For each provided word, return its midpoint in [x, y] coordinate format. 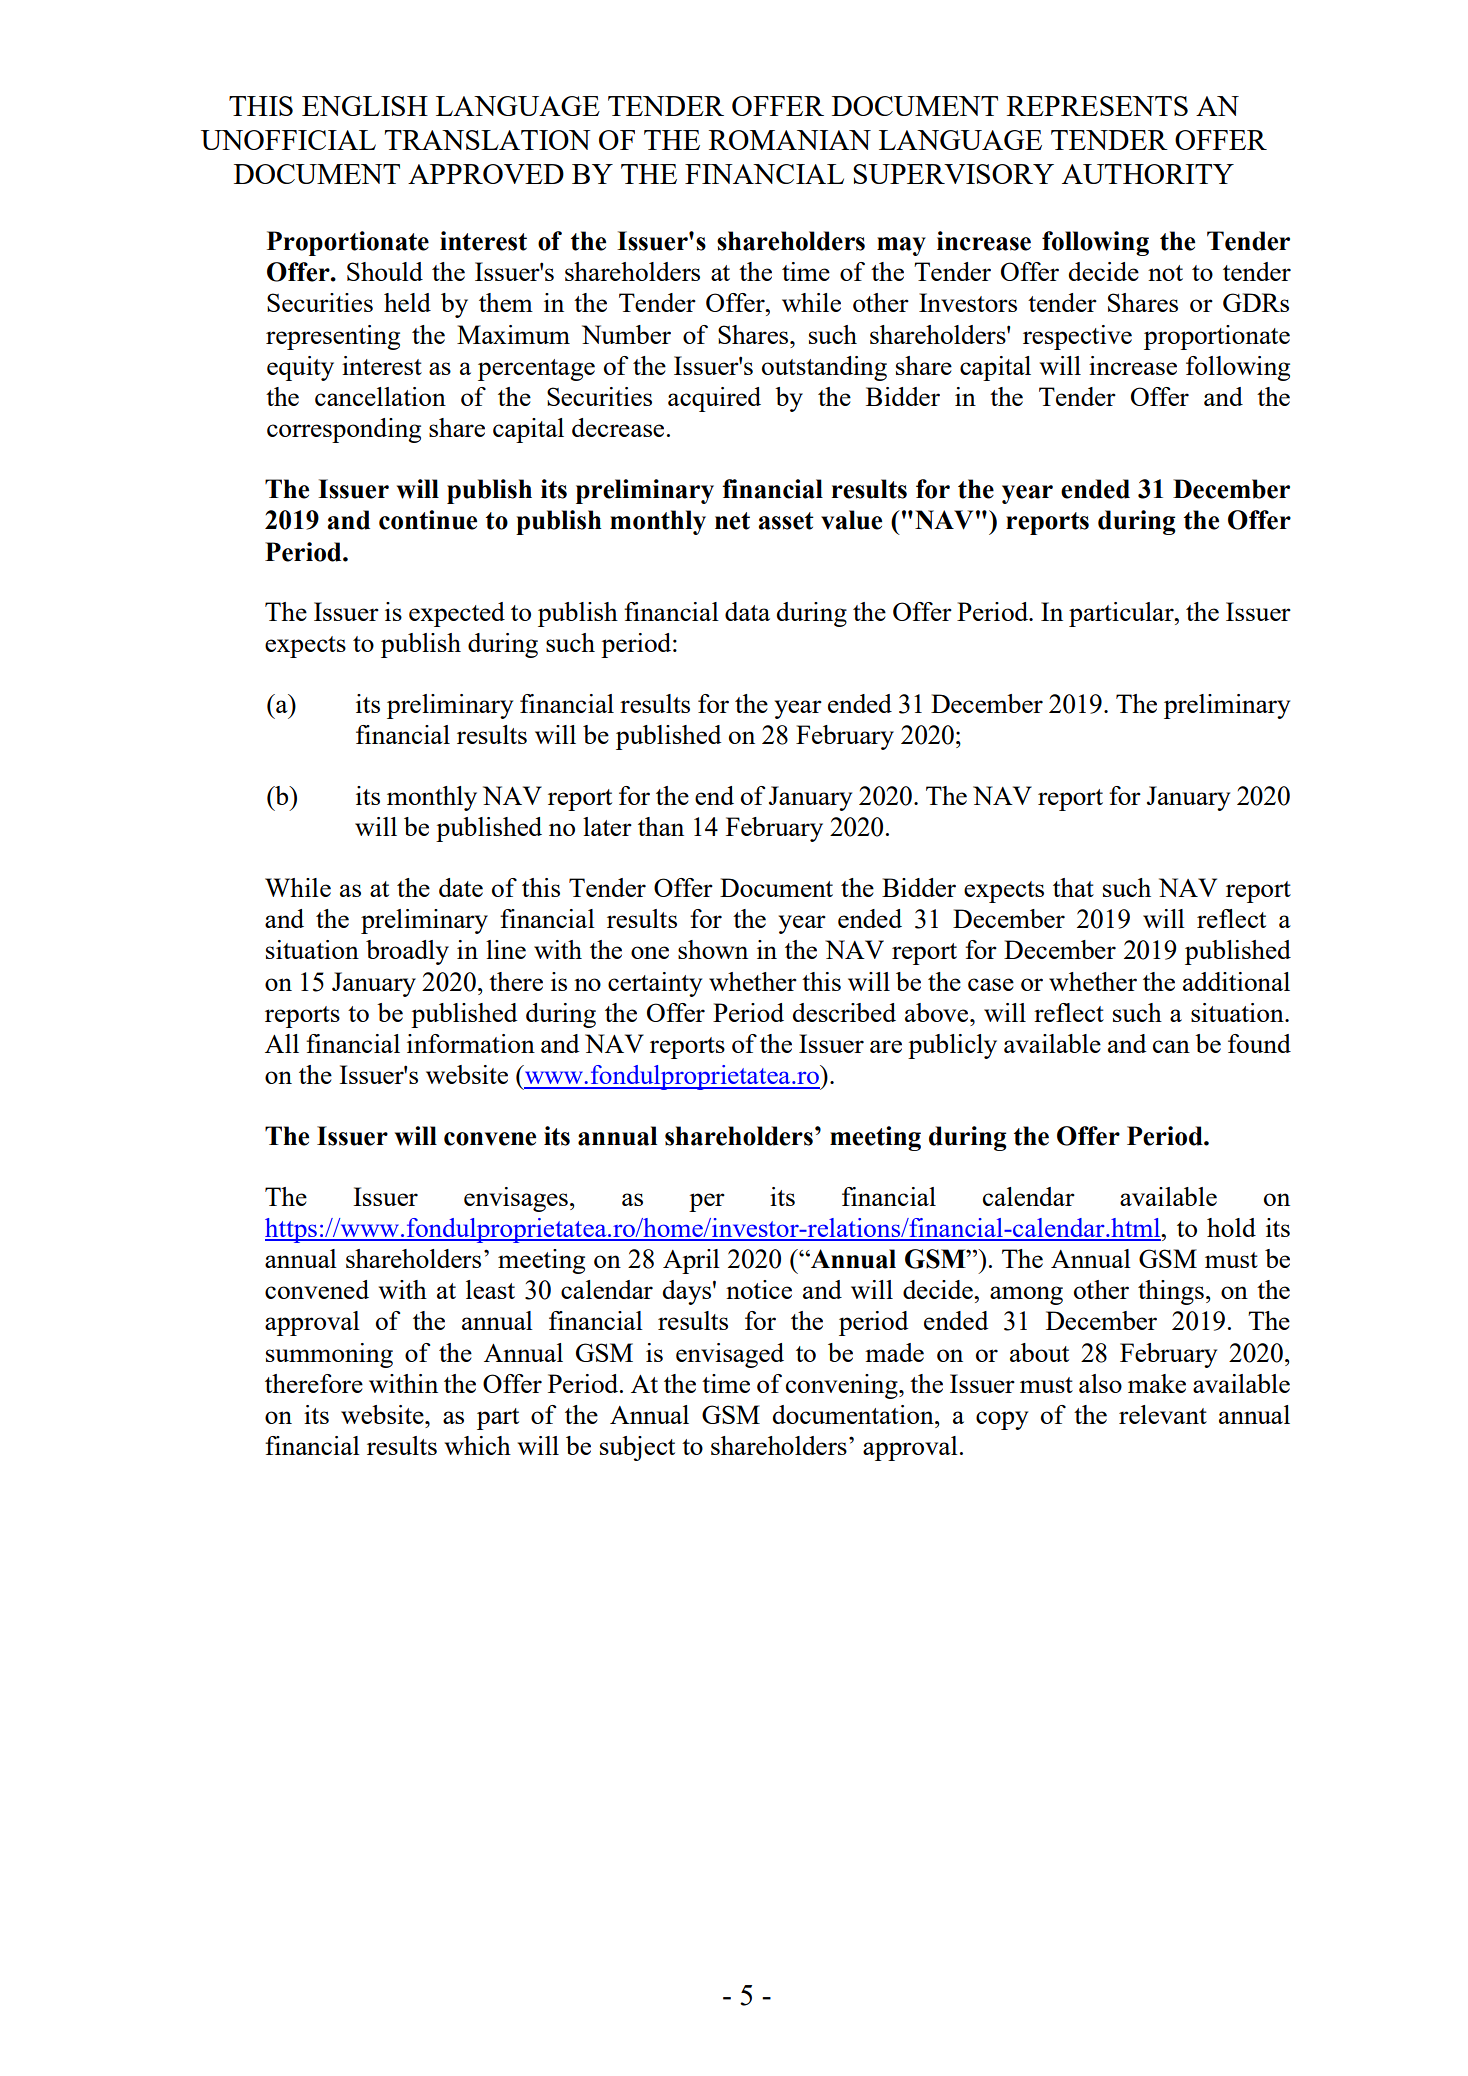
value [851, 520]
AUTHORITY [1148, 174]
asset [786, 521]
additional [1236, 981]
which [478, 1445]
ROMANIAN [790, 140]
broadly [407, 952]
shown [713, 949]
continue [428, 520]
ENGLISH [365, 106]
